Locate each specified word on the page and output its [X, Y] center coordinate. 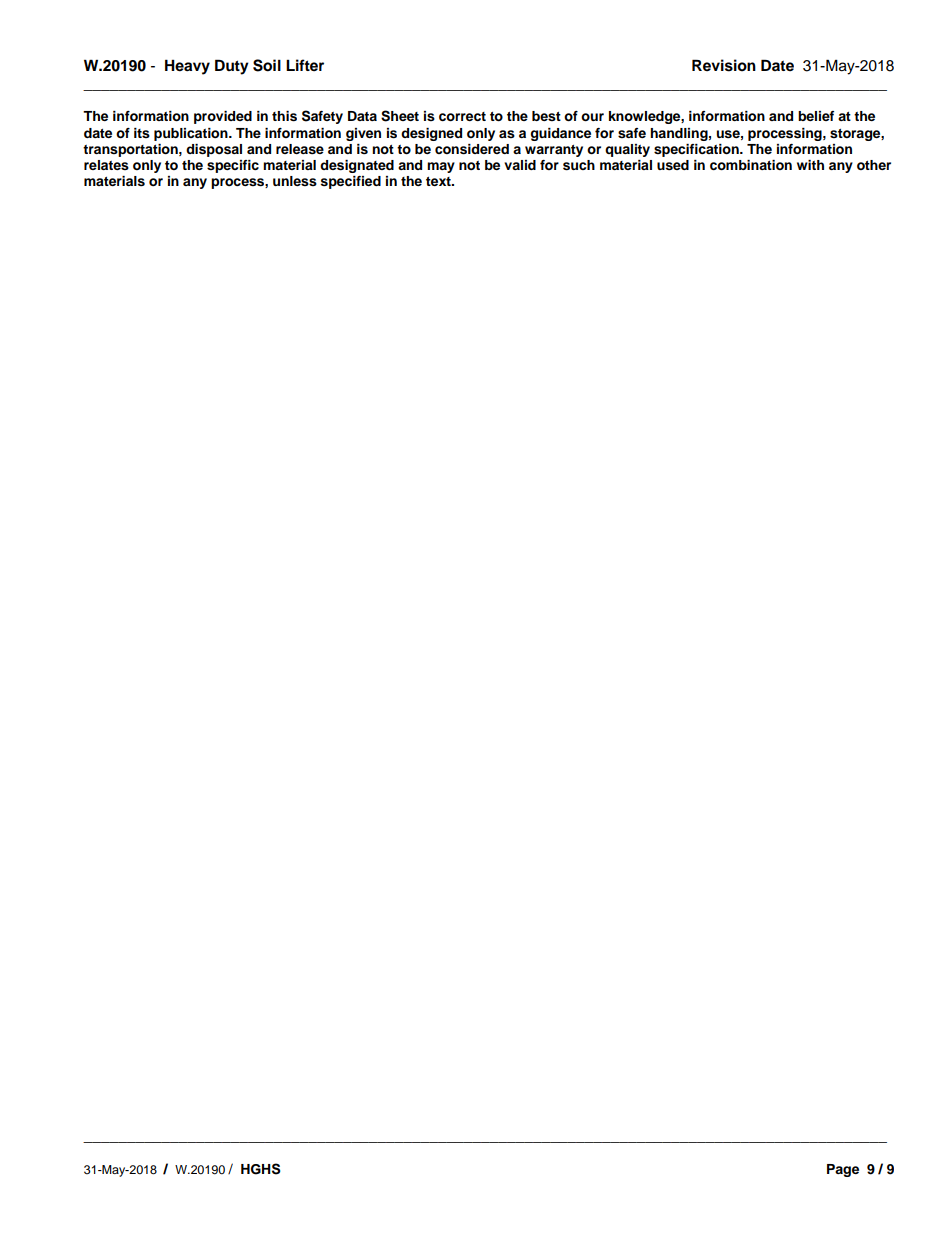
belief [816, 116]
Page [843, 1170]
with [810, 165]
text [439, 181]
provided [223, 117]
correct [462, 116]
